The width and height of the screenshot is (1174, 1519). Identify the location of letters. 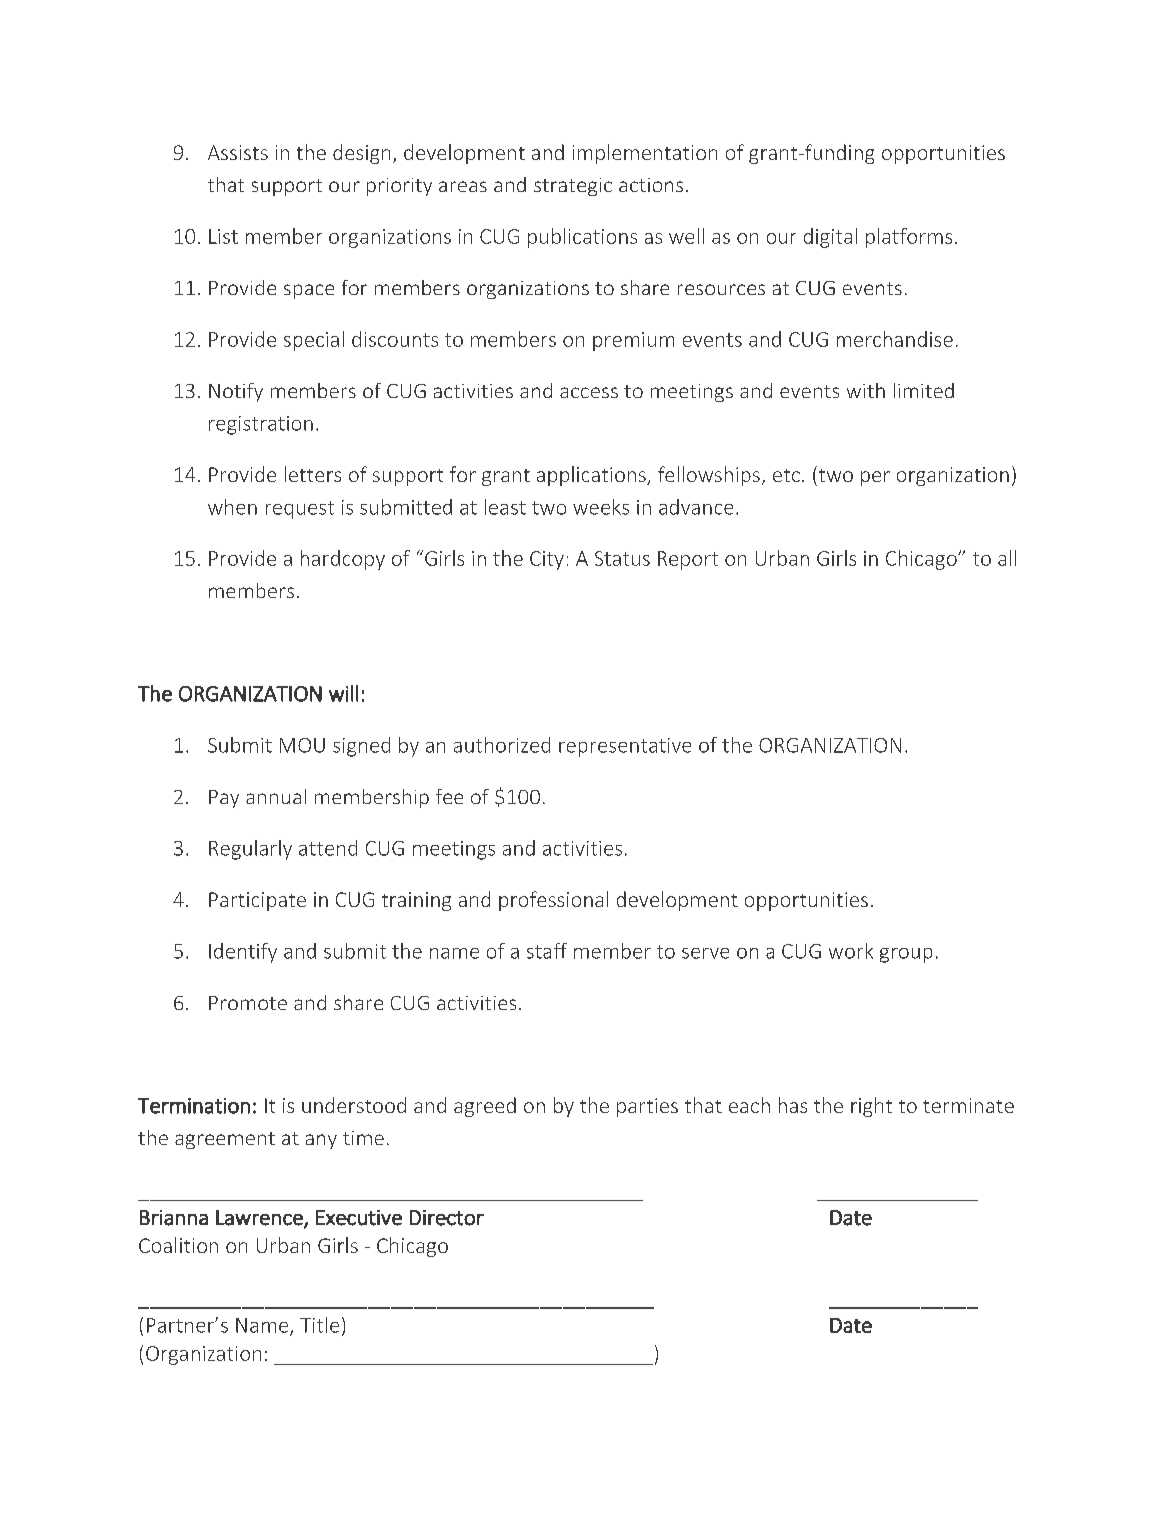
(313, 474).
